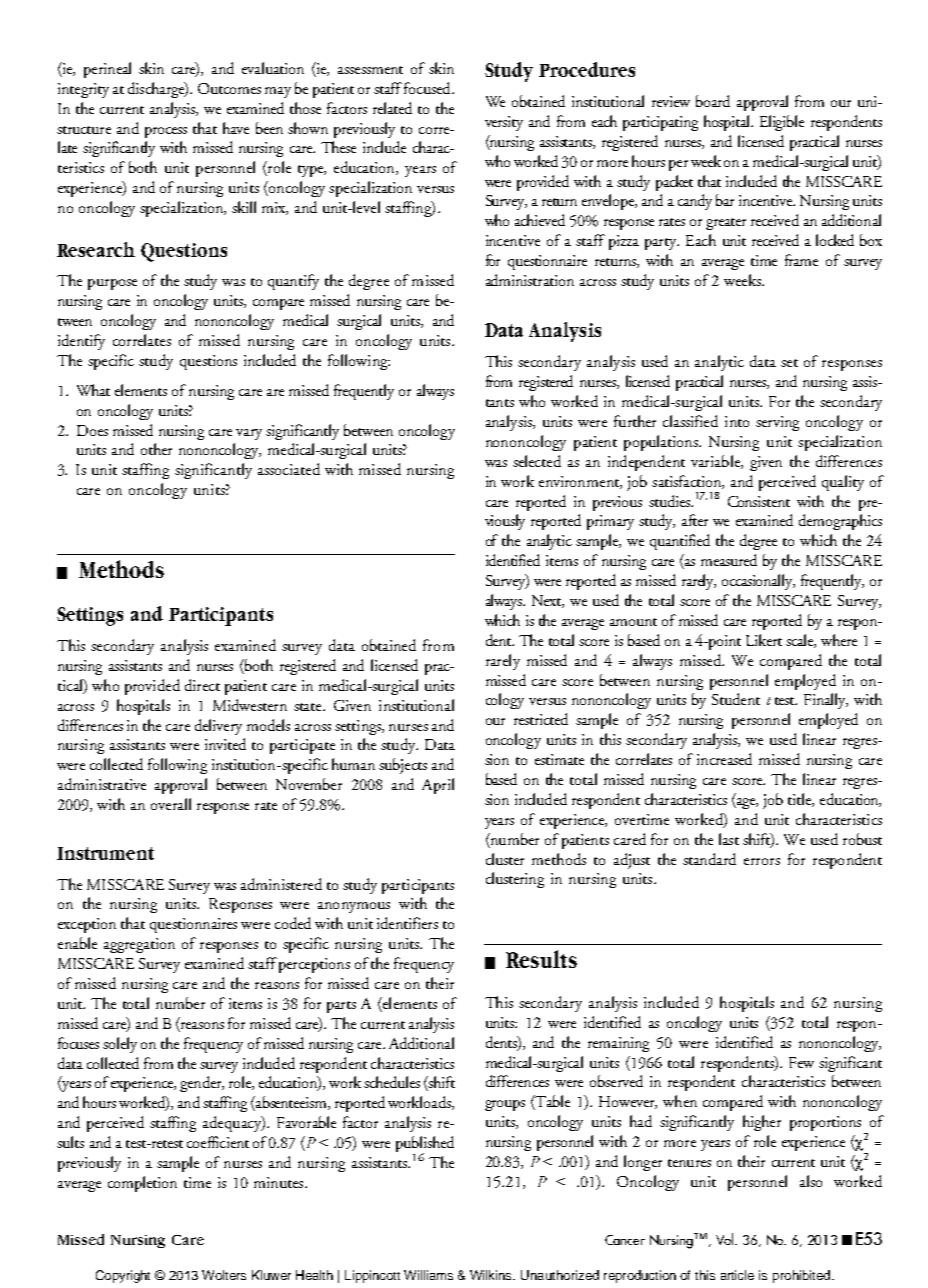 The image size is (928, 1288). I want to click on Copyright, so click(123, 1276).
